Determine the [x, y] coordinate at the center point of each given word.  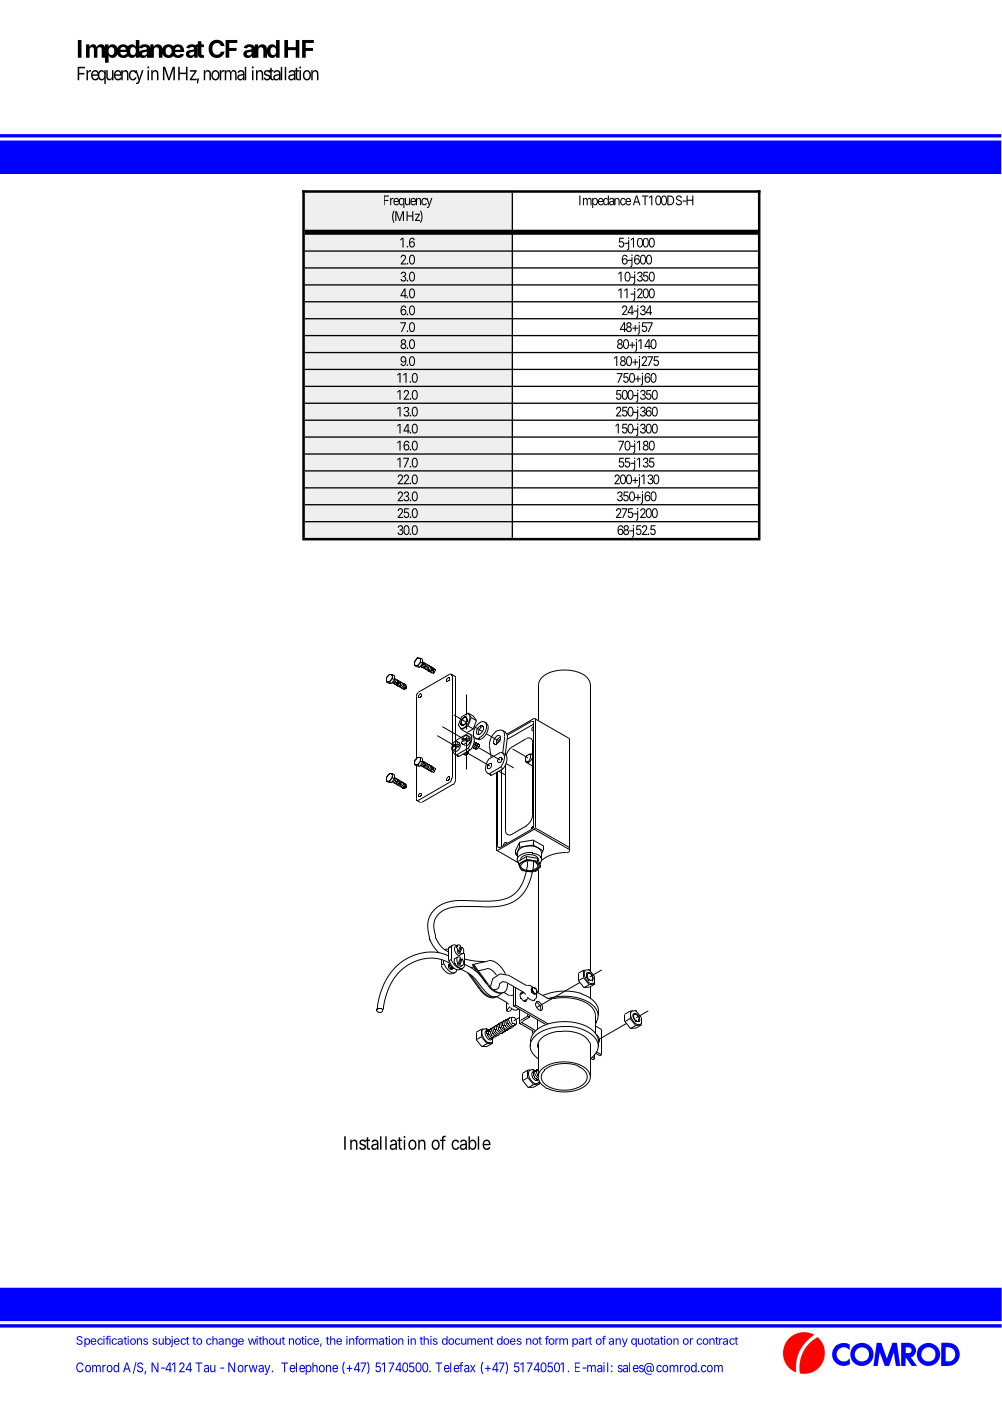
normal [225, 73]
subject [170, 1341]
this [429, 1340]
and [261, 49]
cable [471, 1143]
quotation [655, 1341]
